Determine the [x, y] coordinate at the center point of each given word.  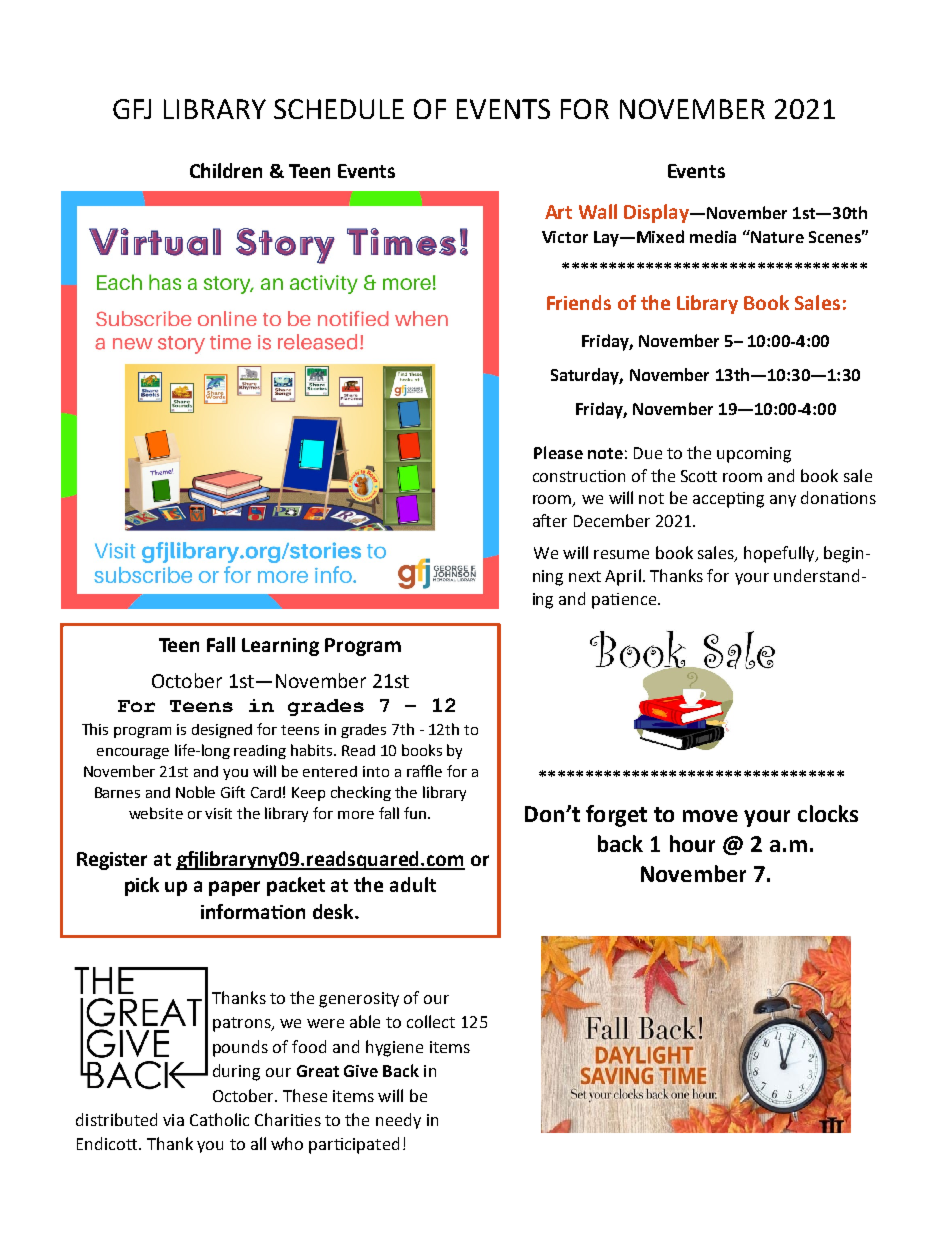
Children [226, 170]
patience [624, 601]
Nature [776, 236]
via [173, 1120]
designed [222, 731]
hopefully [780, 554]
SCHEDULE [339, 109]
